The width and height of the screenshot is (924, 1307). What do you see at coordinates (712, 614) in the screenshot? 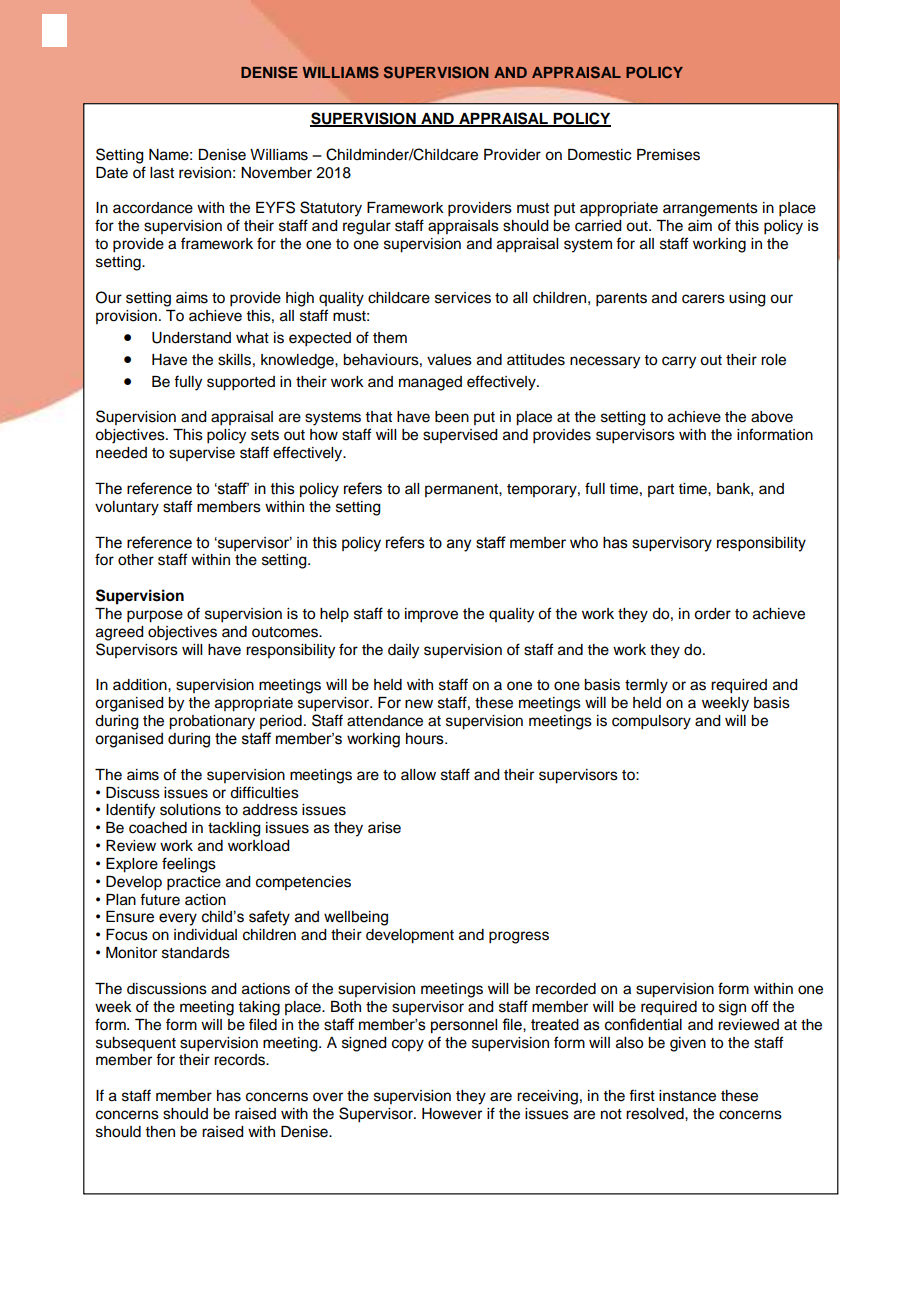
I see `order` at bounding box center [712, 614].
